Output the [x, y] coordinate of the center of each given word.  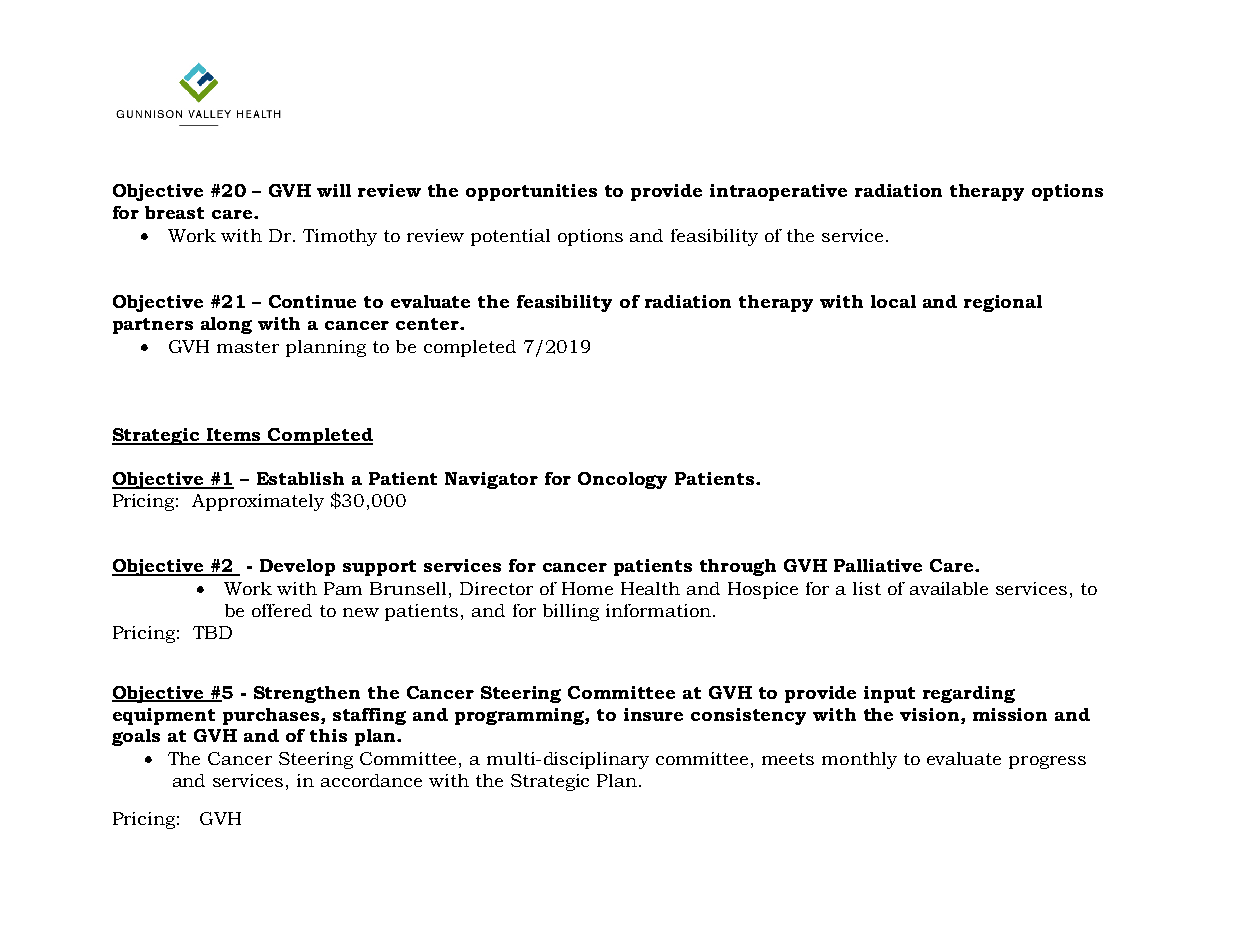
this [328, 735]
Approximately [258, 502]
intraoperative [778, 192]
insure [653, 714]
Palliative [878, 565]
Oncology [622, 480]
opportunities [531, 192]
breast [174, 212]
